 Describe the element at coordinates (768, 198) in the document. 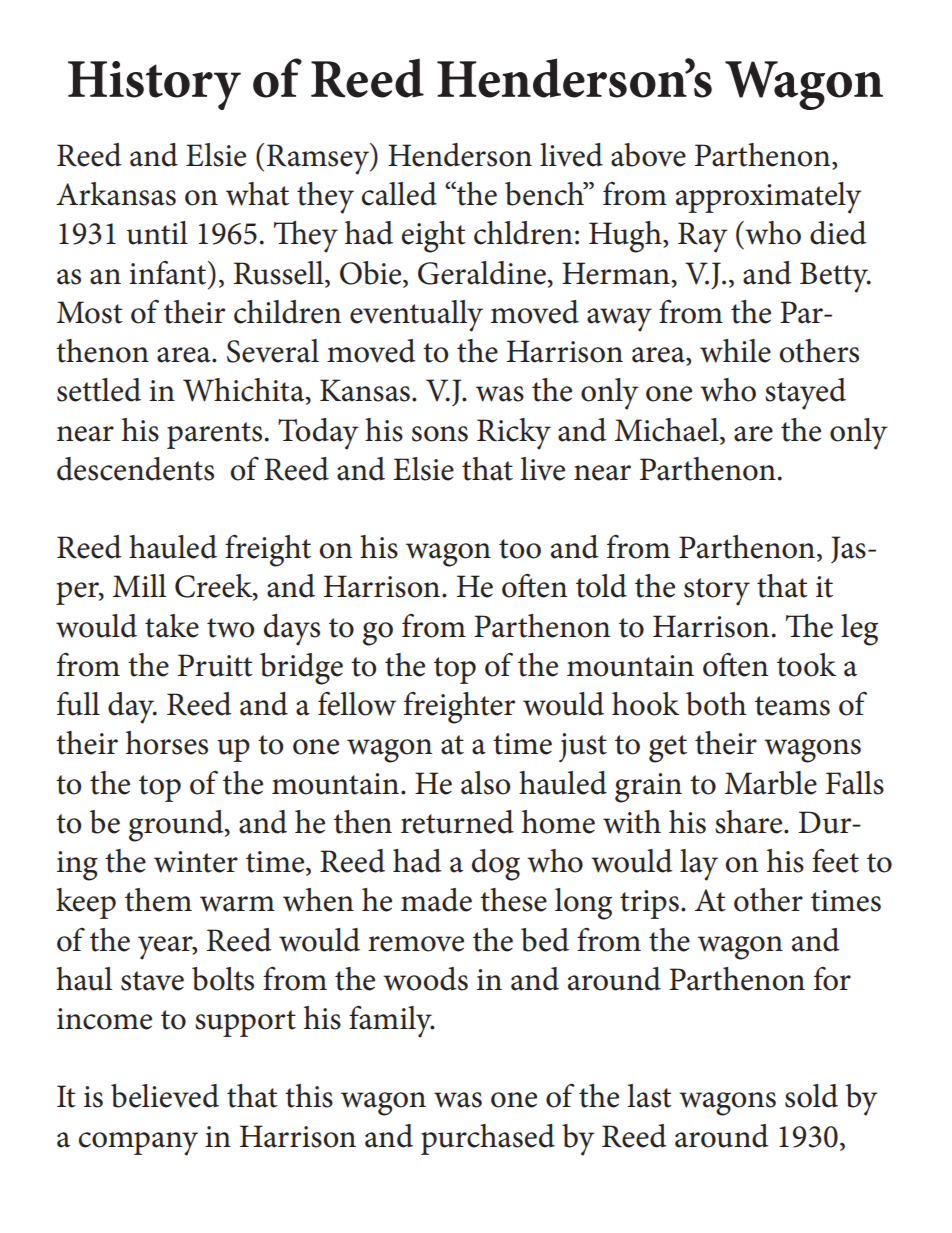

I see `approximately` at that location.
